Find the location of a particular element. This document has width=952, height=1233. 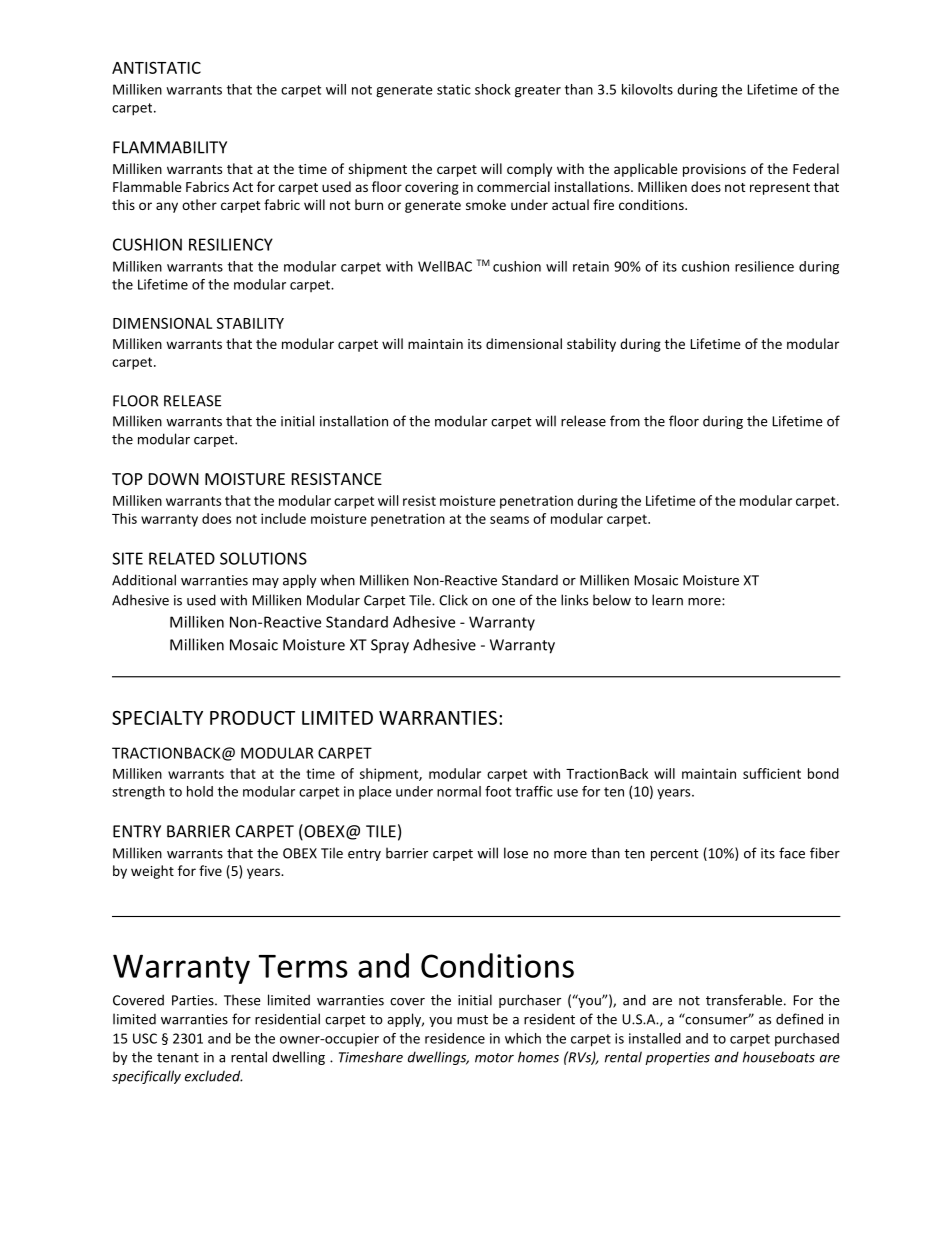

tenant is located at coordinates (178, 1058).
